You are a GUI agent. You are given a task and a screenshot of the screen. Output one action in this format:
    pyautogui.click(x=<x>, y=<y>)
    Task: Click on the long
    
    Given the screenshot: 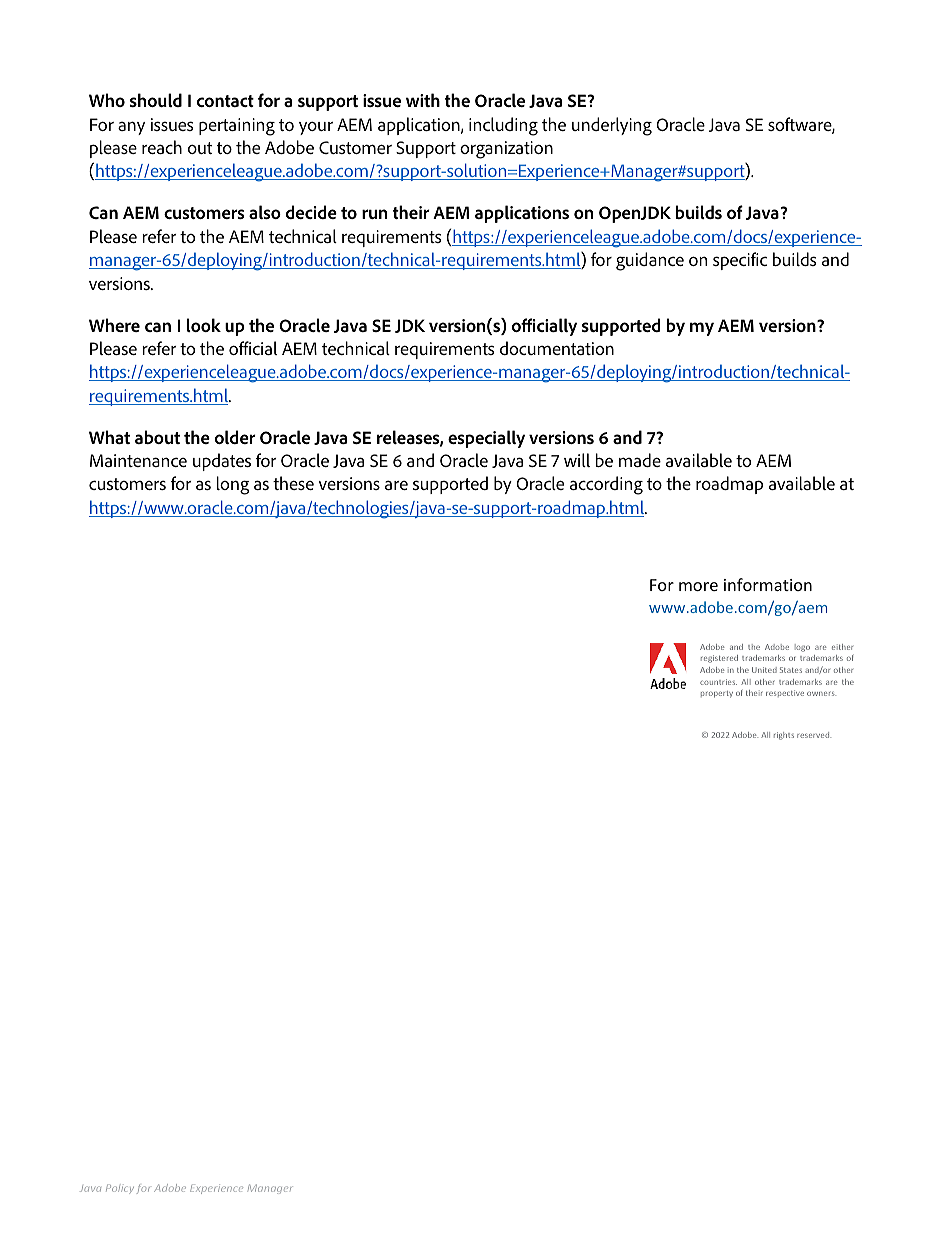 What is the action you would take?
    pyautogui.click(x=233, y=485)
